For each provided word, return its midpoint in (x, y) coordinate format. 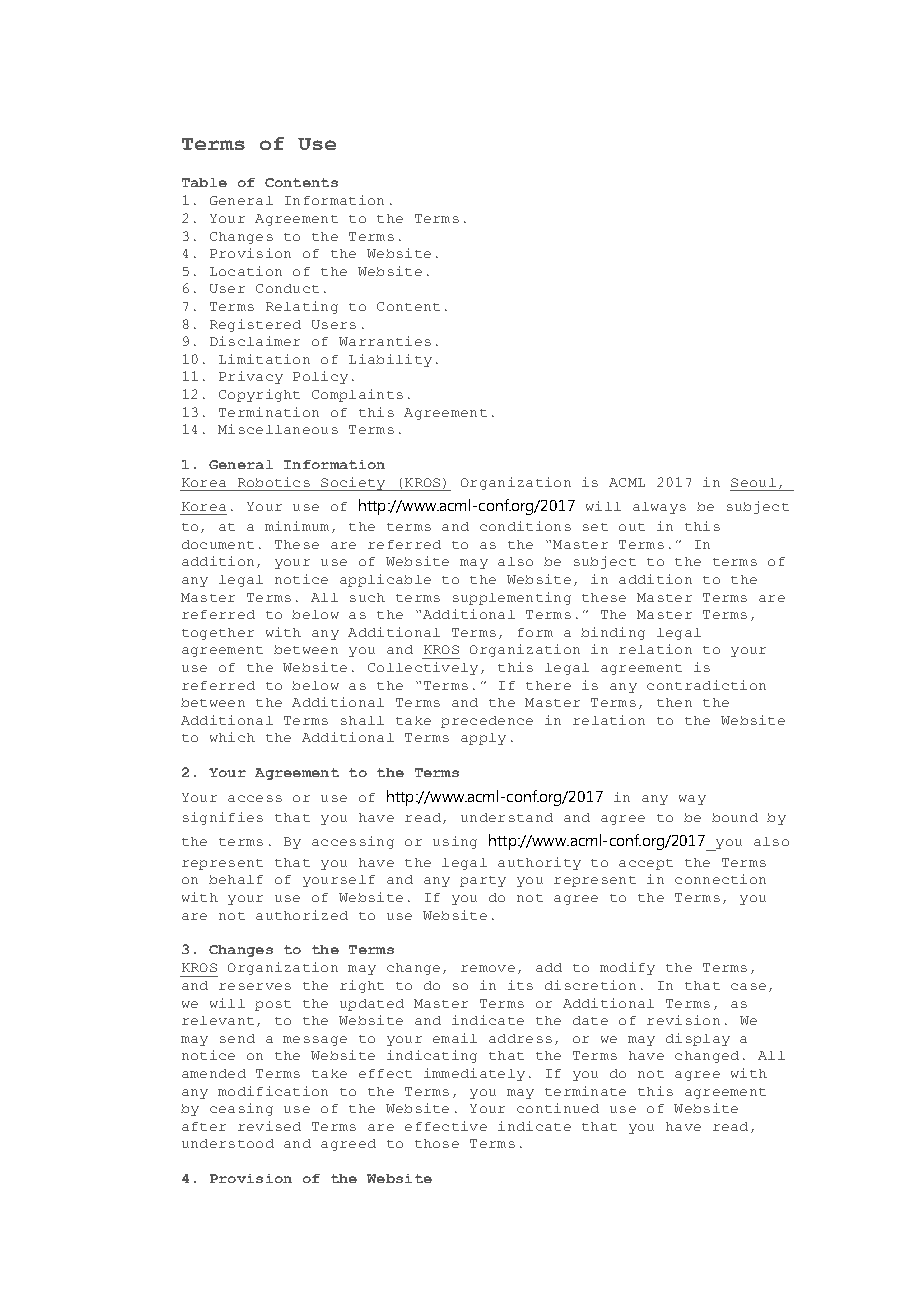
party (483, 881)
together (218, 634)
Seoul (753, 482)
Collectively (423, 668)
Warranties (385, 341)
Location (246, 271)
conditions (525, 526)
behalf (236, 879)
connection (720, 879)
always (659, 508)
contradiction (706, 685)
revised (269, 1126)
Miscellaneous (278, 429)
